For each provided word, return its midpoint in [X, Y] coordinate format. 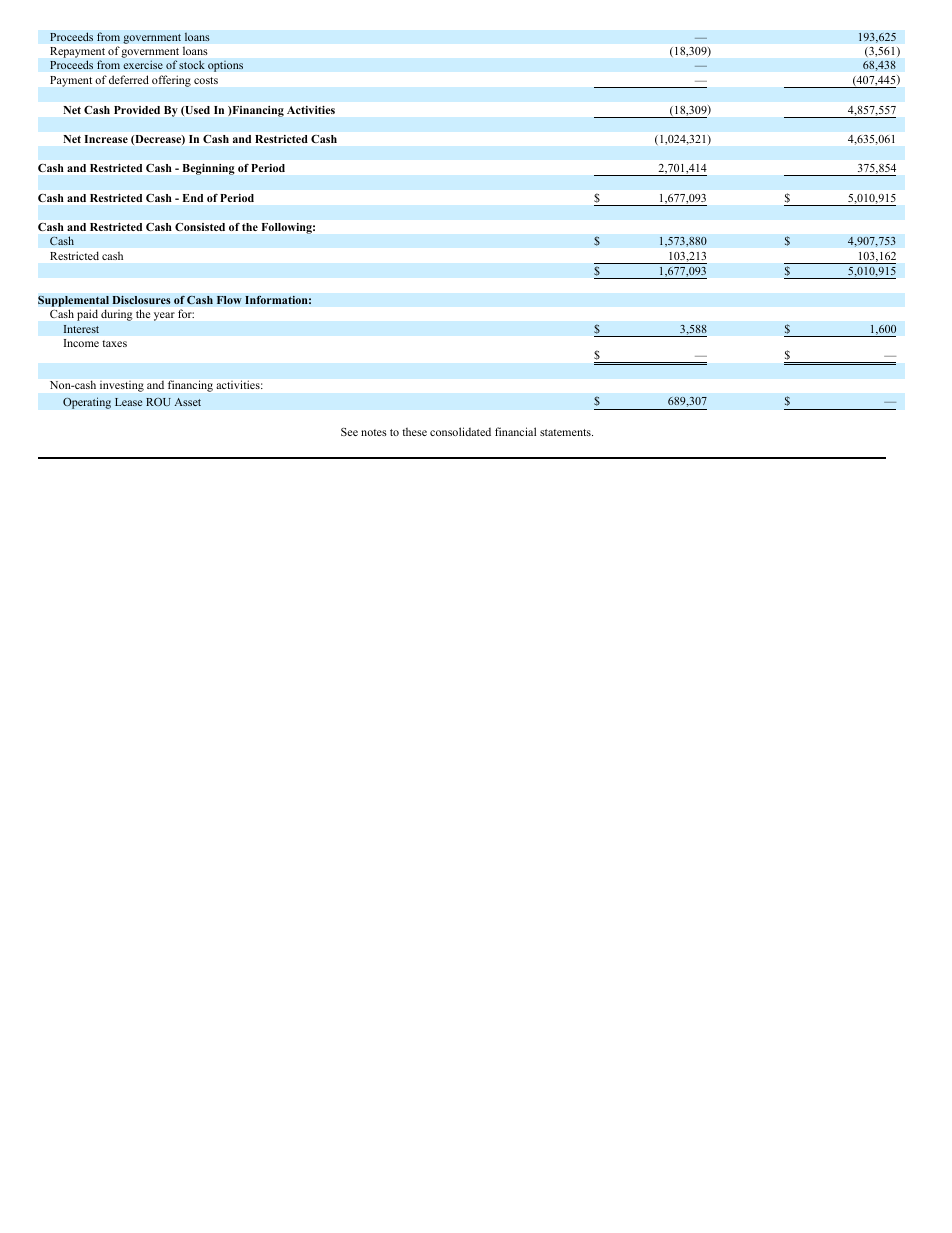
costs [206, 80]
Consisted [200, 227]
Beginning [209, 169]
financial [515, 431]
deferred [129, 79]
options [225, 66]
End [193, 198]
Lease [128, 402]
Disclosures [141, 300]
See [349, 432]
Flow [229, 300]
